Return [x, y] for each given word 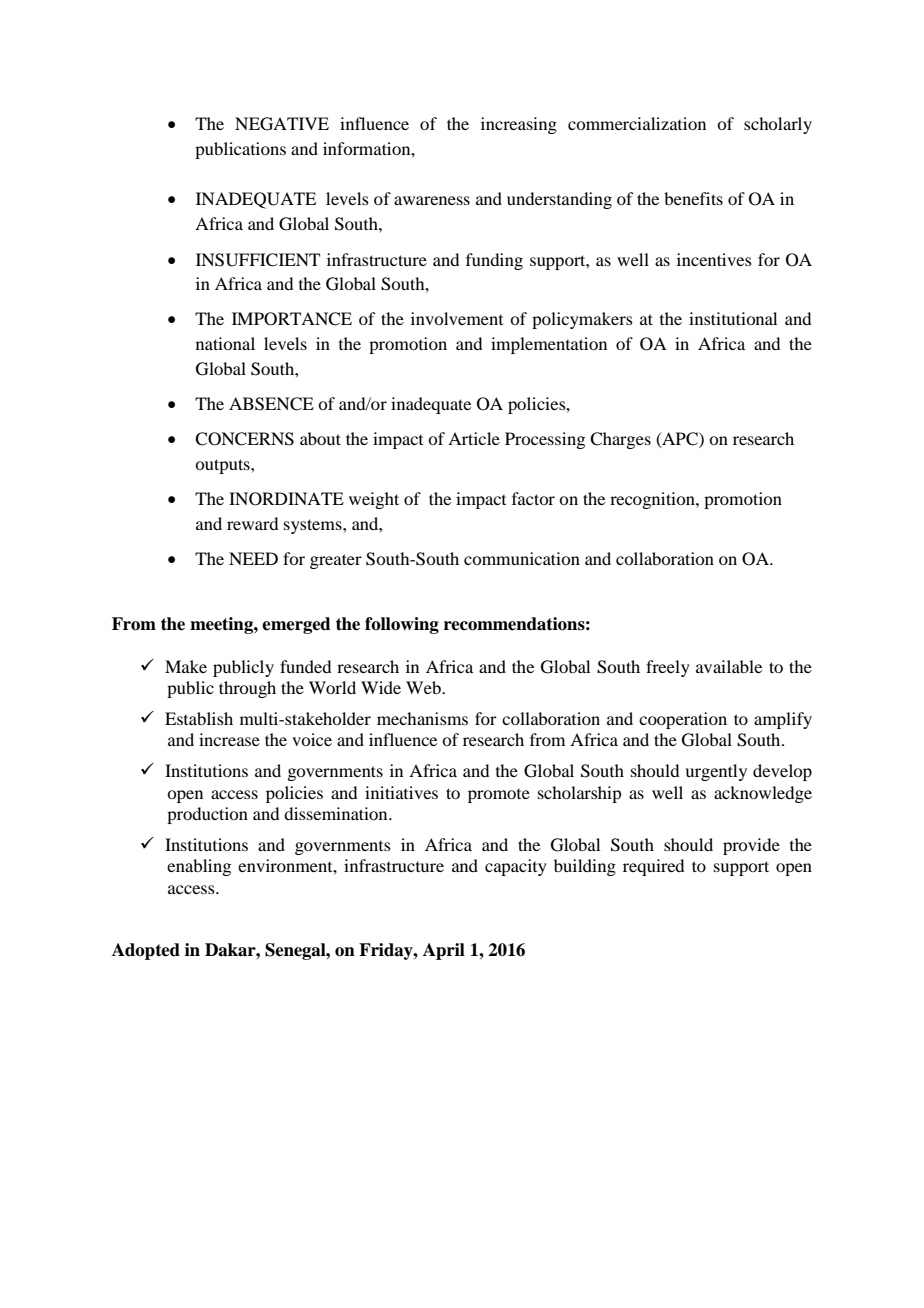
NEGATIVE [282, 124]
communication [522, 558]
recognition [653, 500]
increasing [519, 125]
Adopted [146, 951]
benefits [693, 198]
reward [252, 523]
